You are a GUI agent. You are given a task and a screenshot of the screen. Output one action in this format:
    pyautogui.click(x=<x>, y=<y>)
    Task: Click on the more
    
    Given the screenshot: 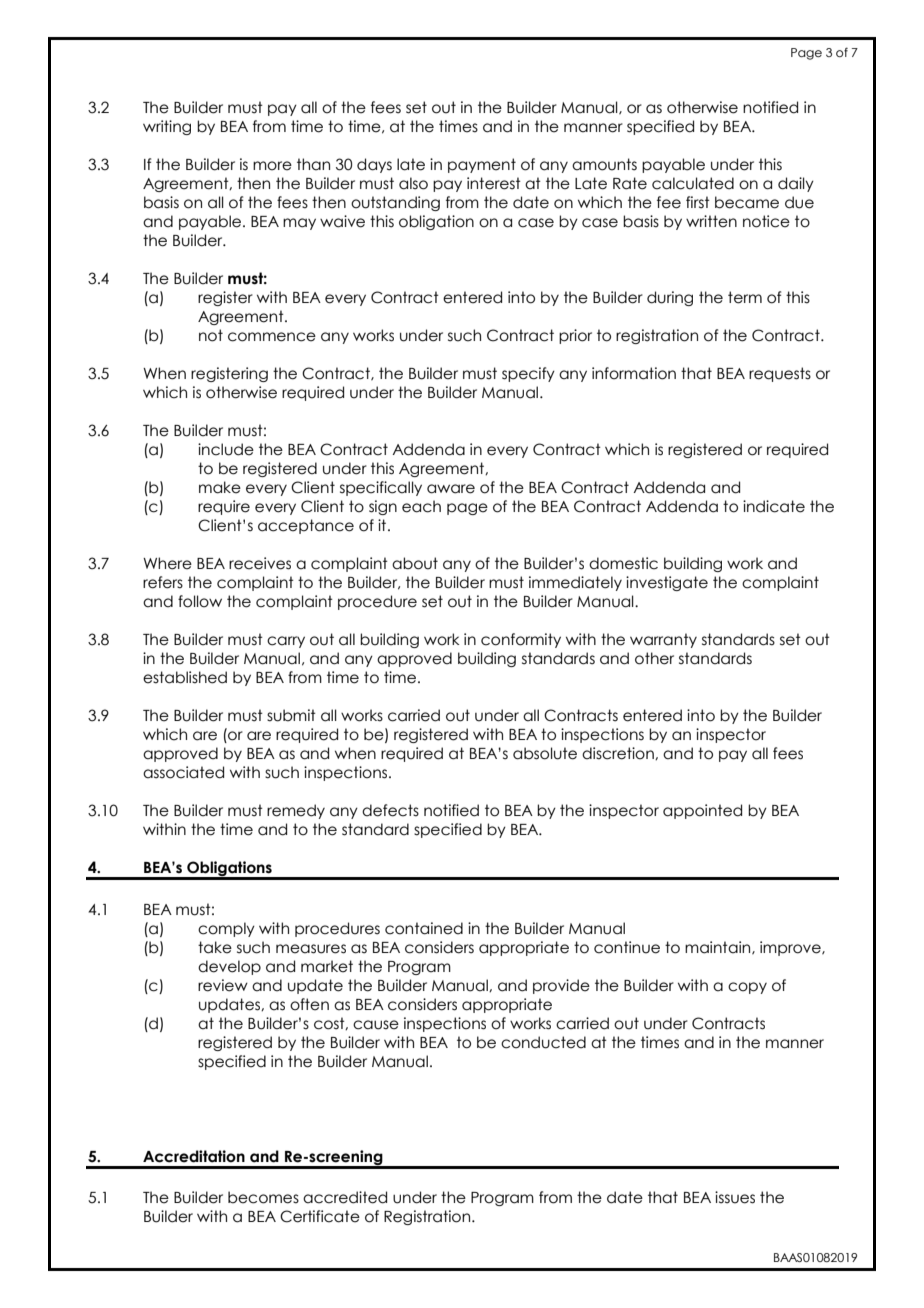 What is the action you would take?
    pyautogui.click(x=272, y=166)
